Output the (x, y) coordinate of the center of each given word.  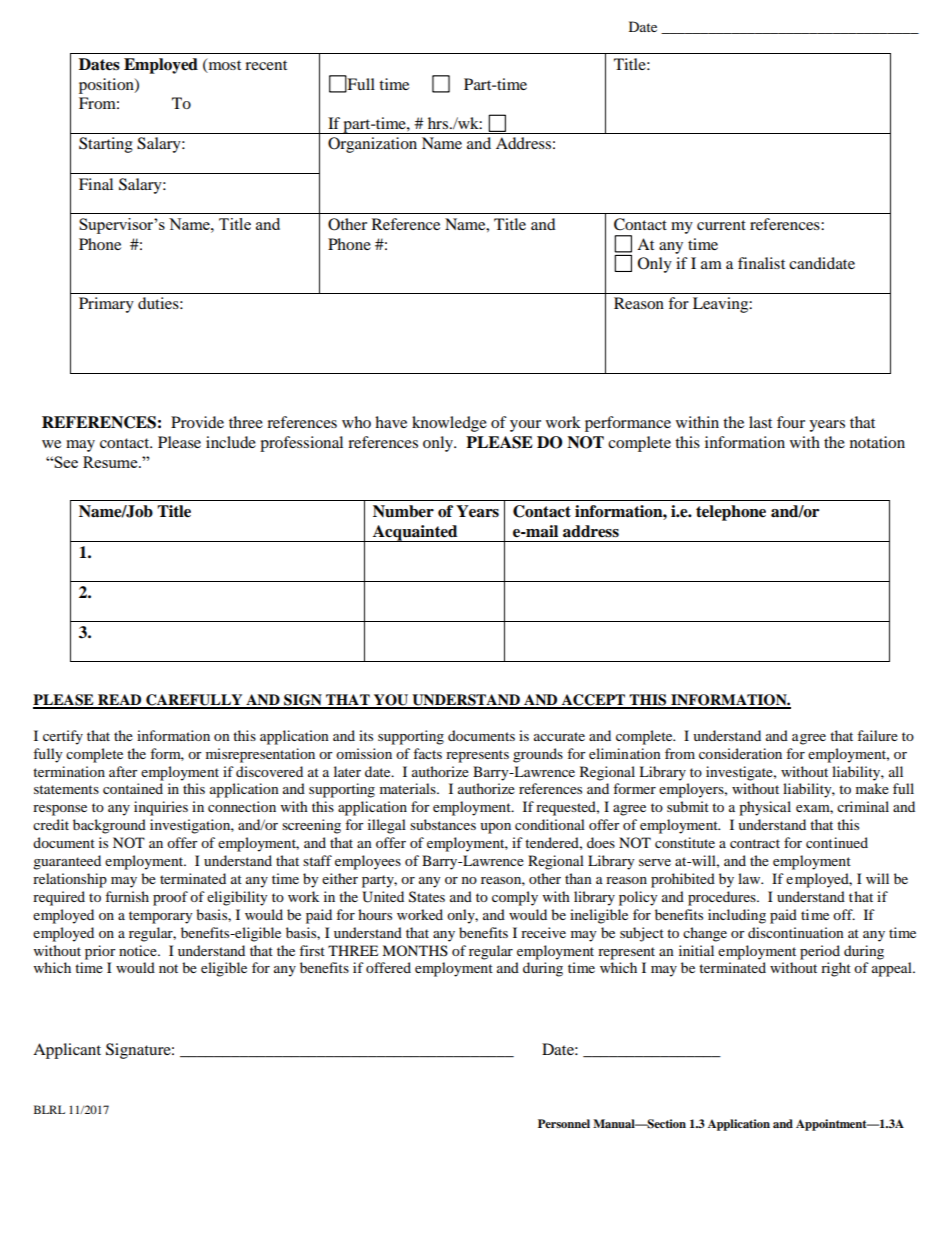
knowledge (449, 424)
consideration (740, 753)
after (123, 771)
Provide (197, 422)
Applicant (67, 1051)
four (791, 422)
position (107, 86)
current (721, 225)
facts (427, 753)
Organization (372, 145)
